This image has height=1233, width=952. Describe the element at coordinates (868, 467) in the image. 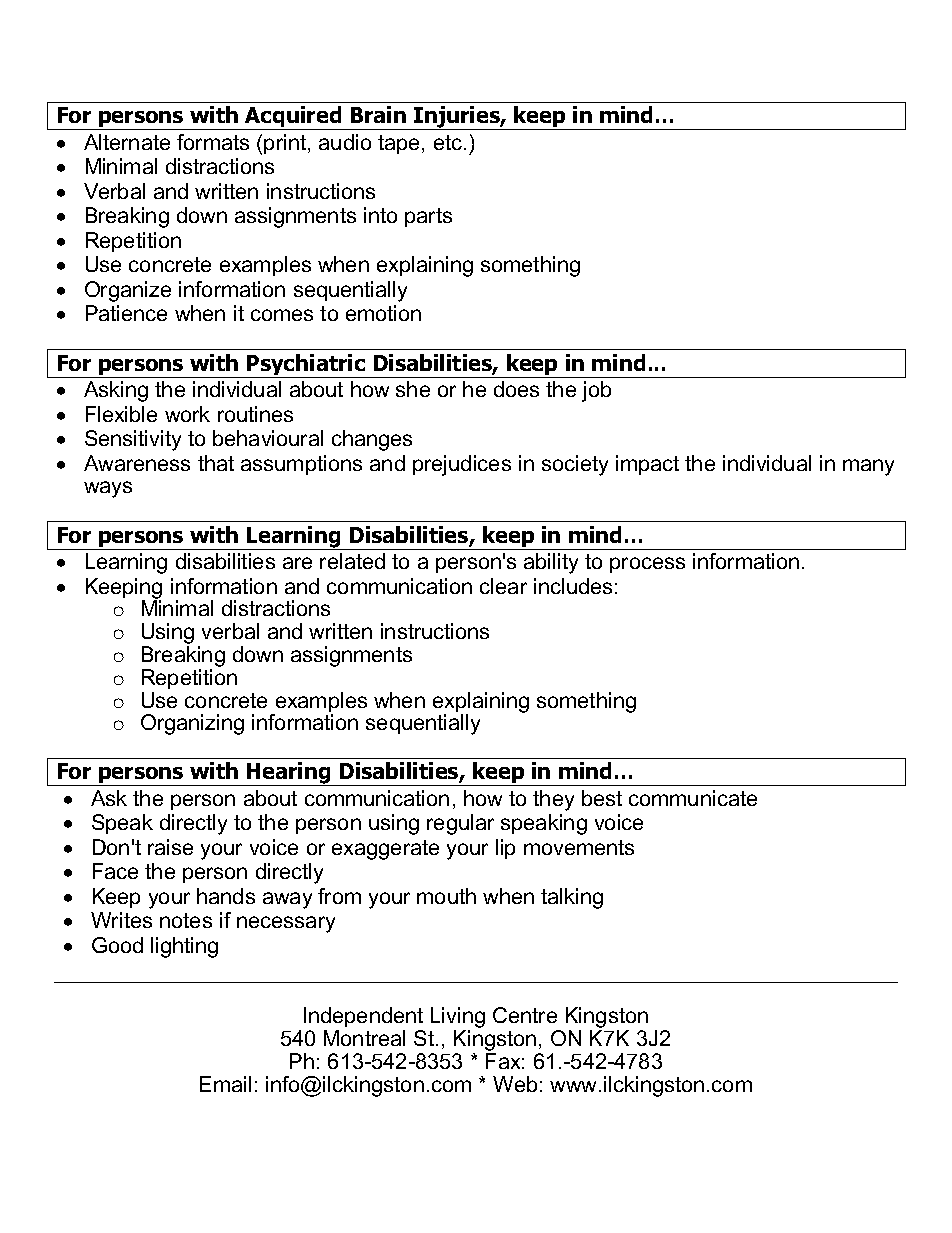

I see `many` at that location.
